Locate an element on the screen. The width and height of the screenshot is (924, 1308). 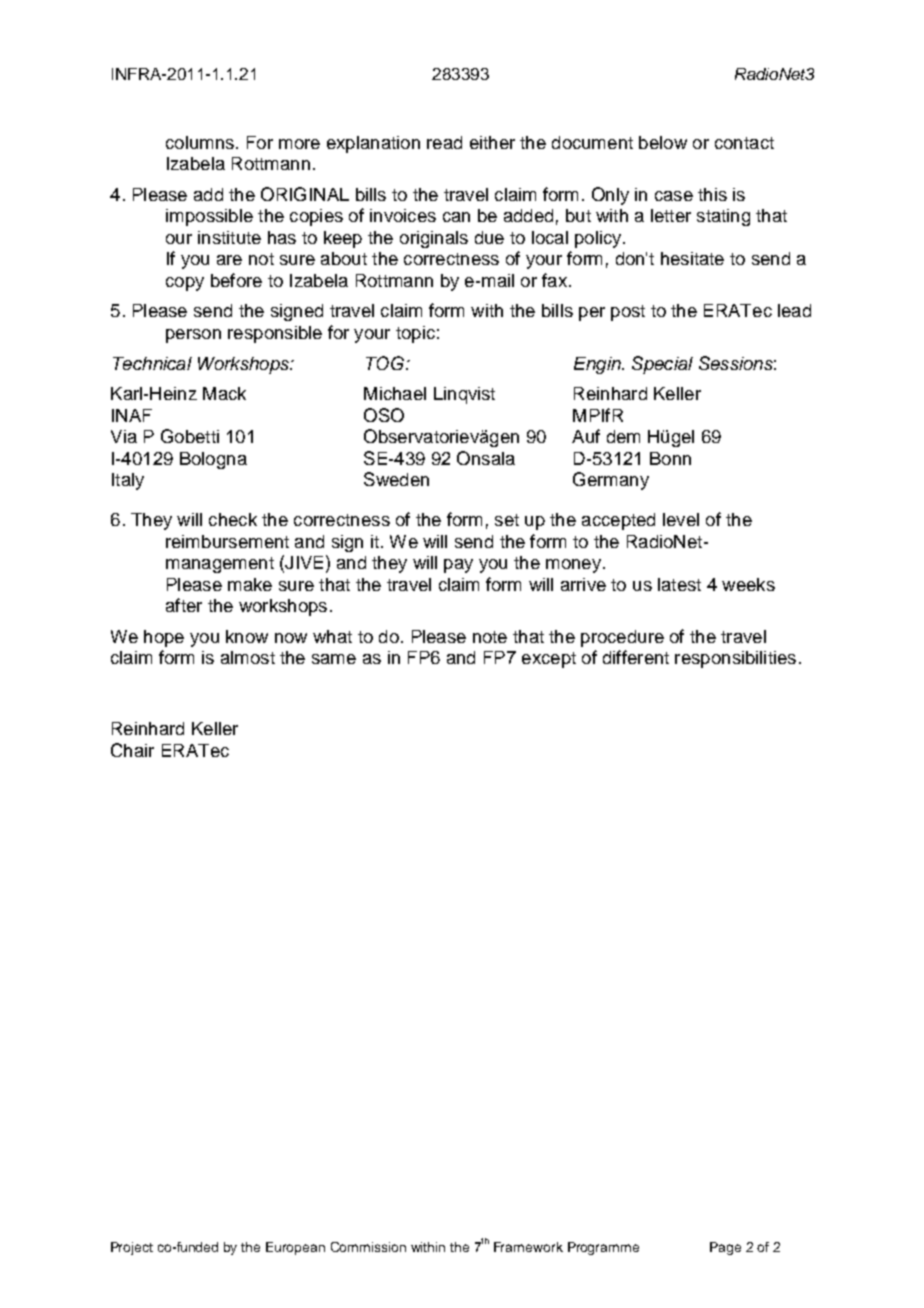
Framework is located at coordinates (528, 1247).
